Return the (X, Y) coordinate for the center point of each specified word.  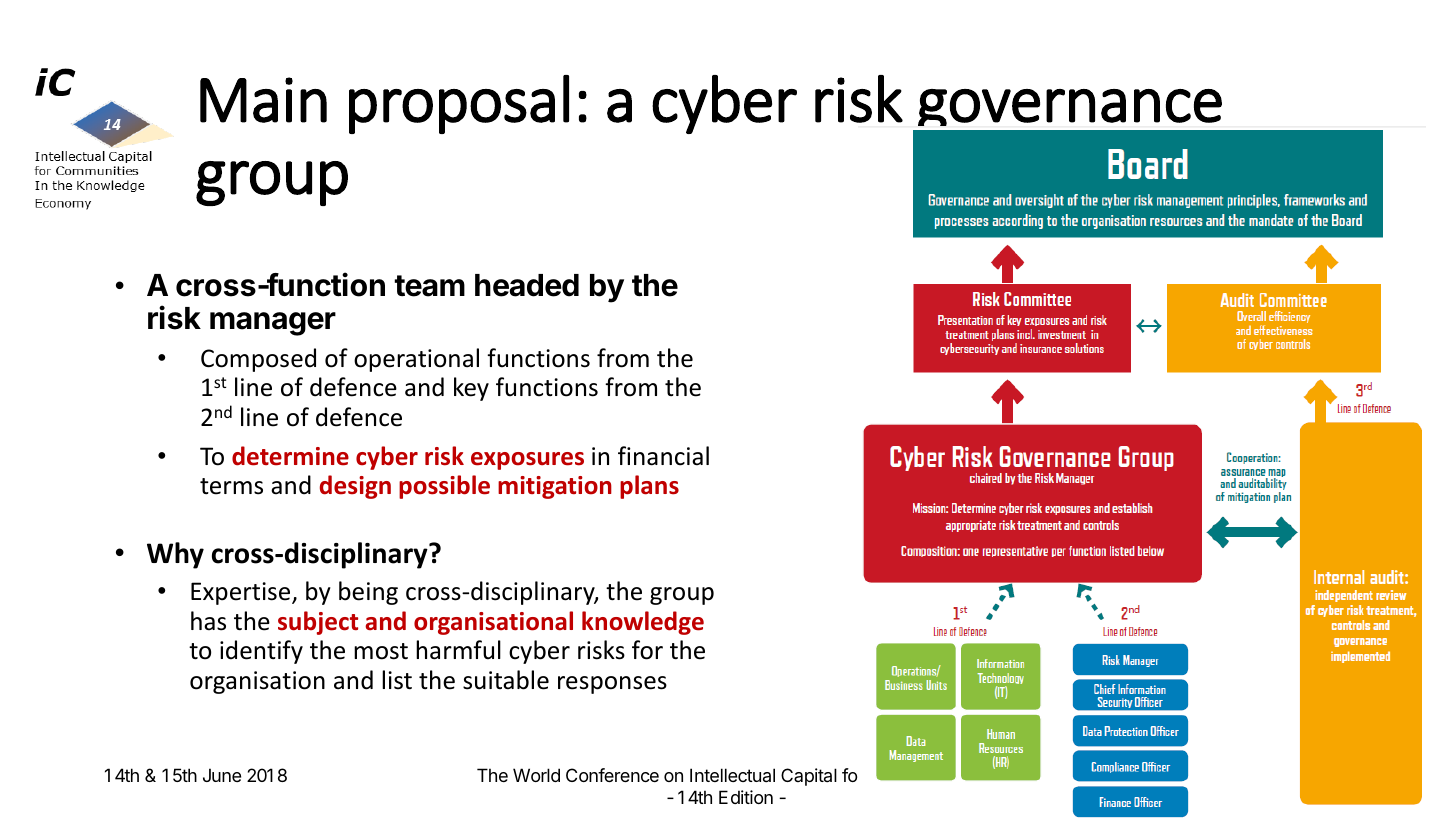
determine (290, 456)
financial (663, 456)
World (536, 775)
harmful (458, 650)
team (429, 286)
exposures (527, 461)
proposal (459, 104)
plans (649, 487)
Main (263, 100)
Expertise (242, 593)
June (222, 775)
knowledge (643, 623)
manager (273, 324)
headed (527, 285)
